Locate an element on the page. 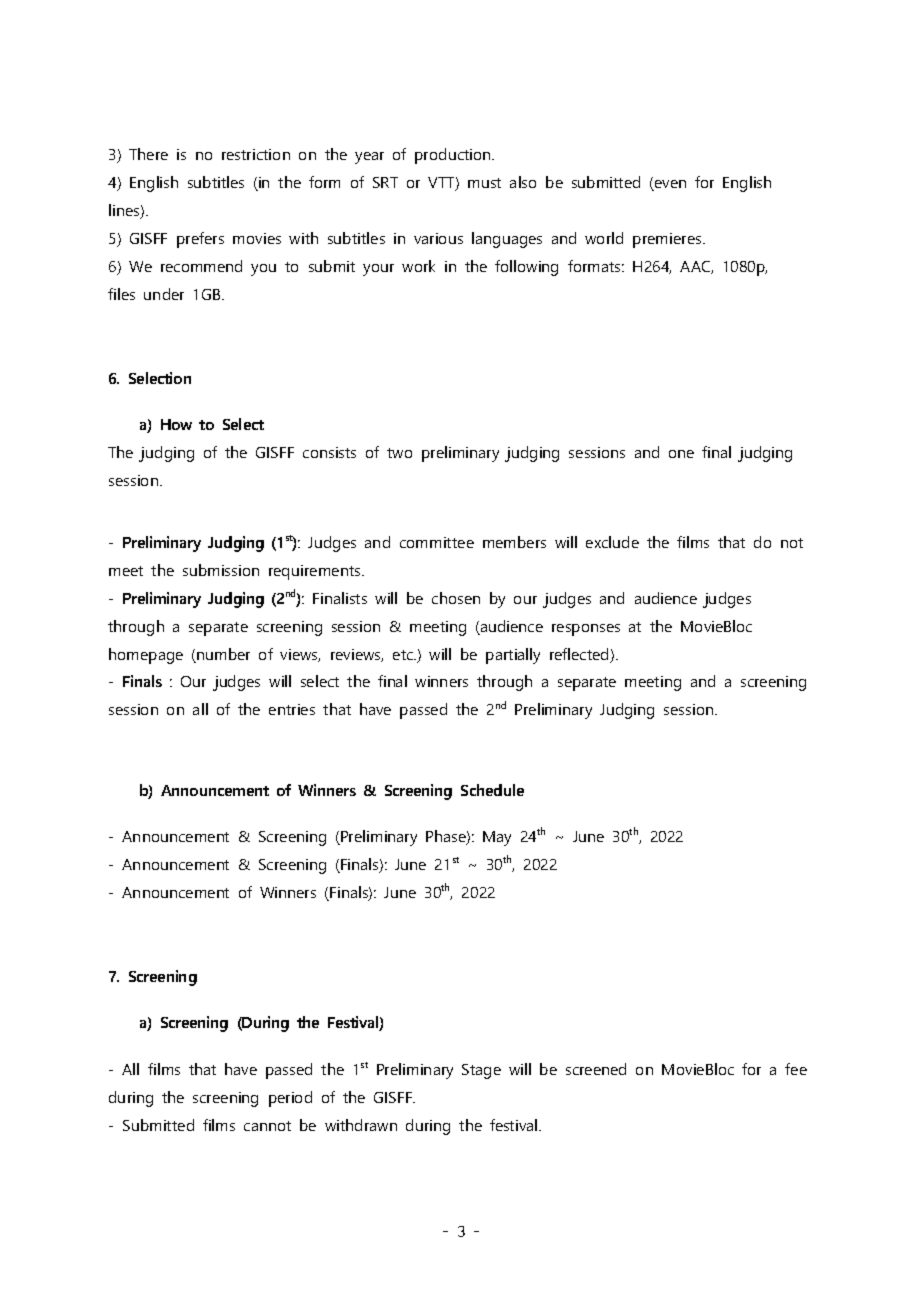  responses is located at coordinates (586, 630).
